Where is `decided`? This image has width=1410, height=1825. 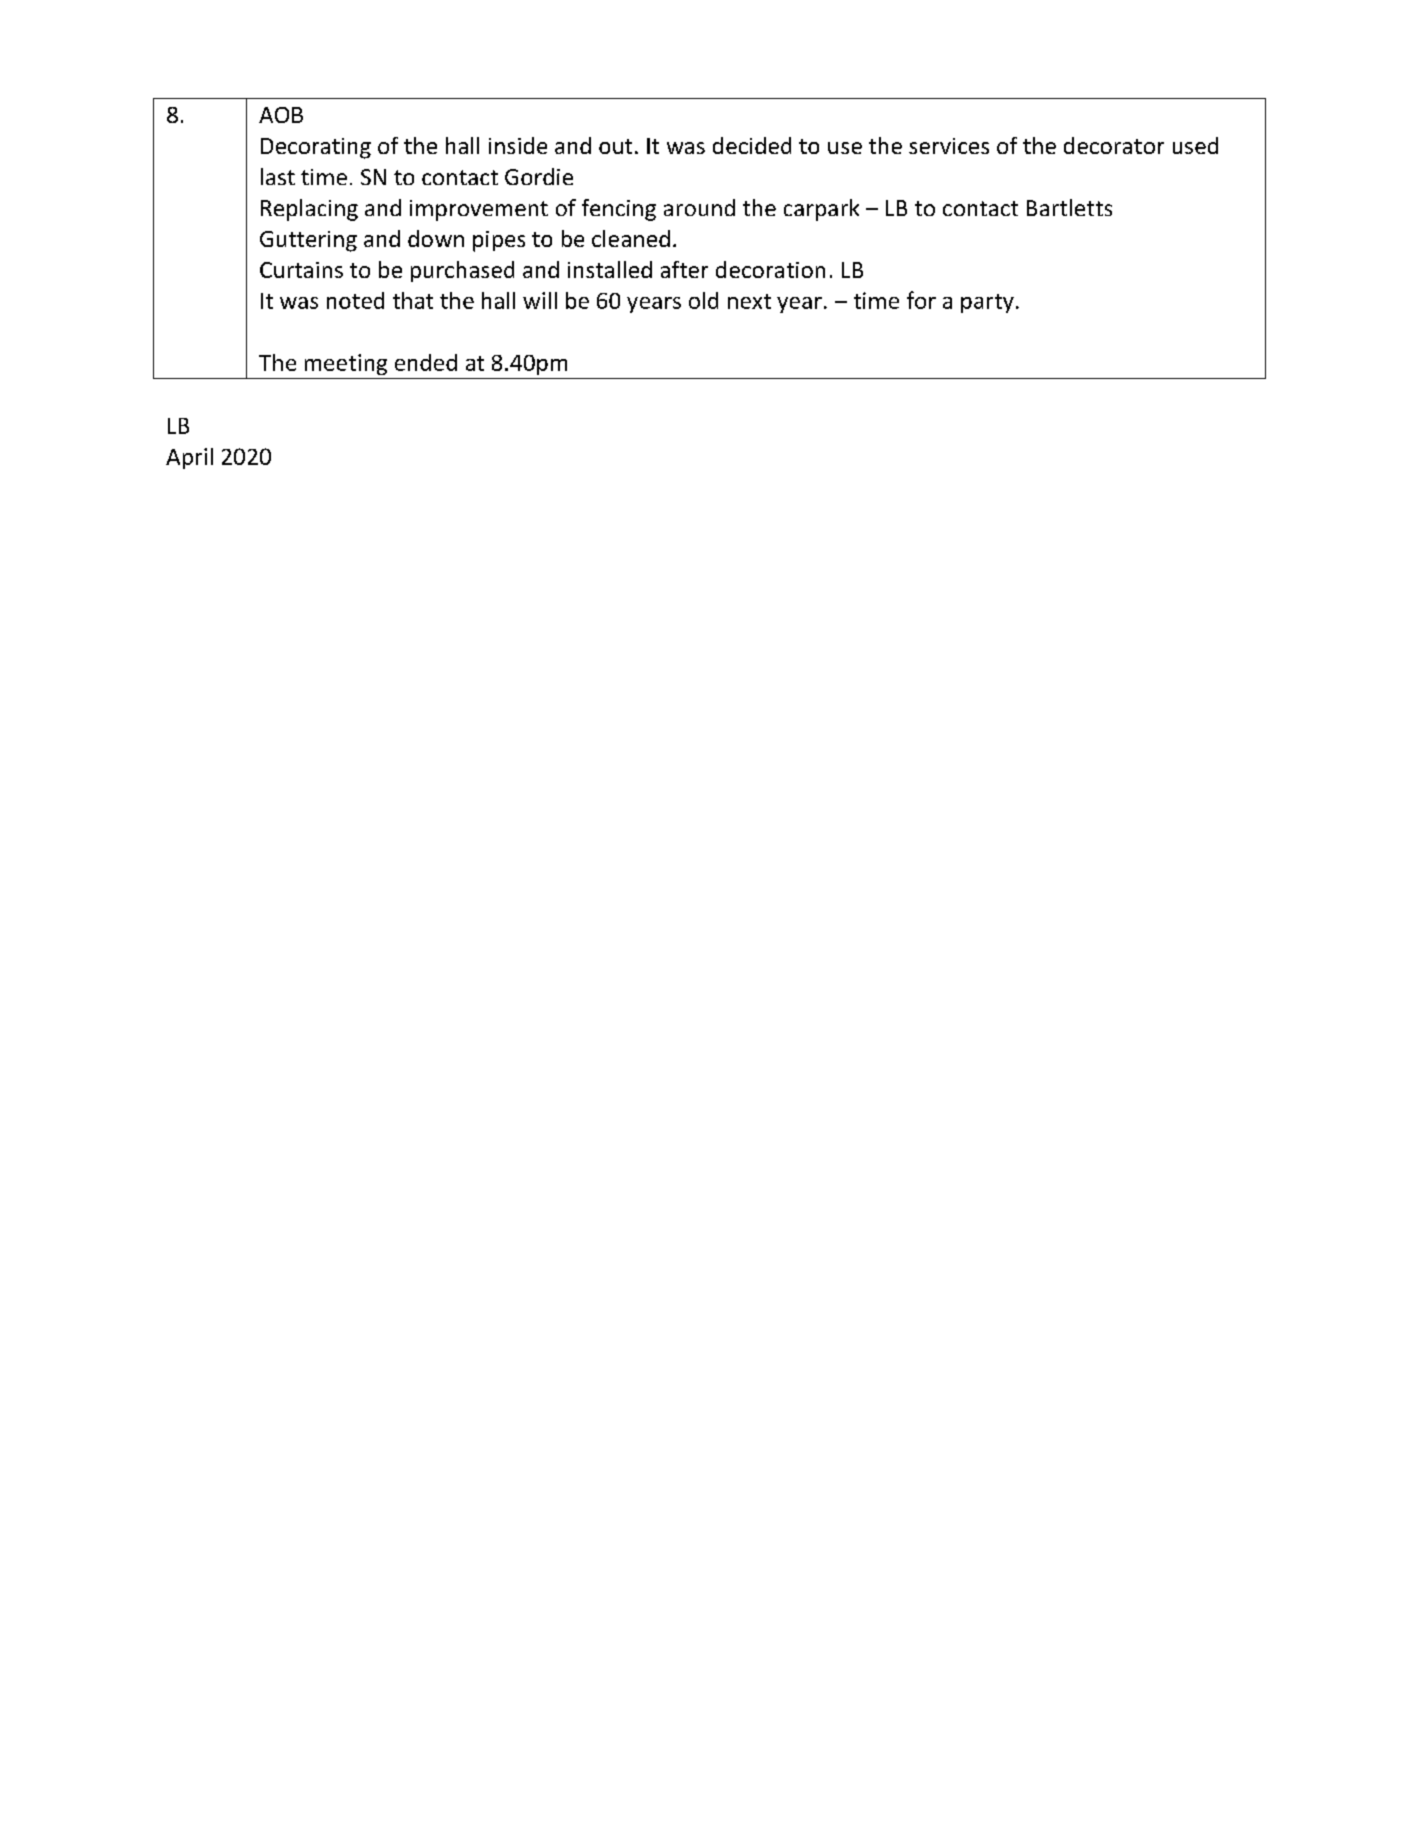
decided is located at coordinates (752, 145).
